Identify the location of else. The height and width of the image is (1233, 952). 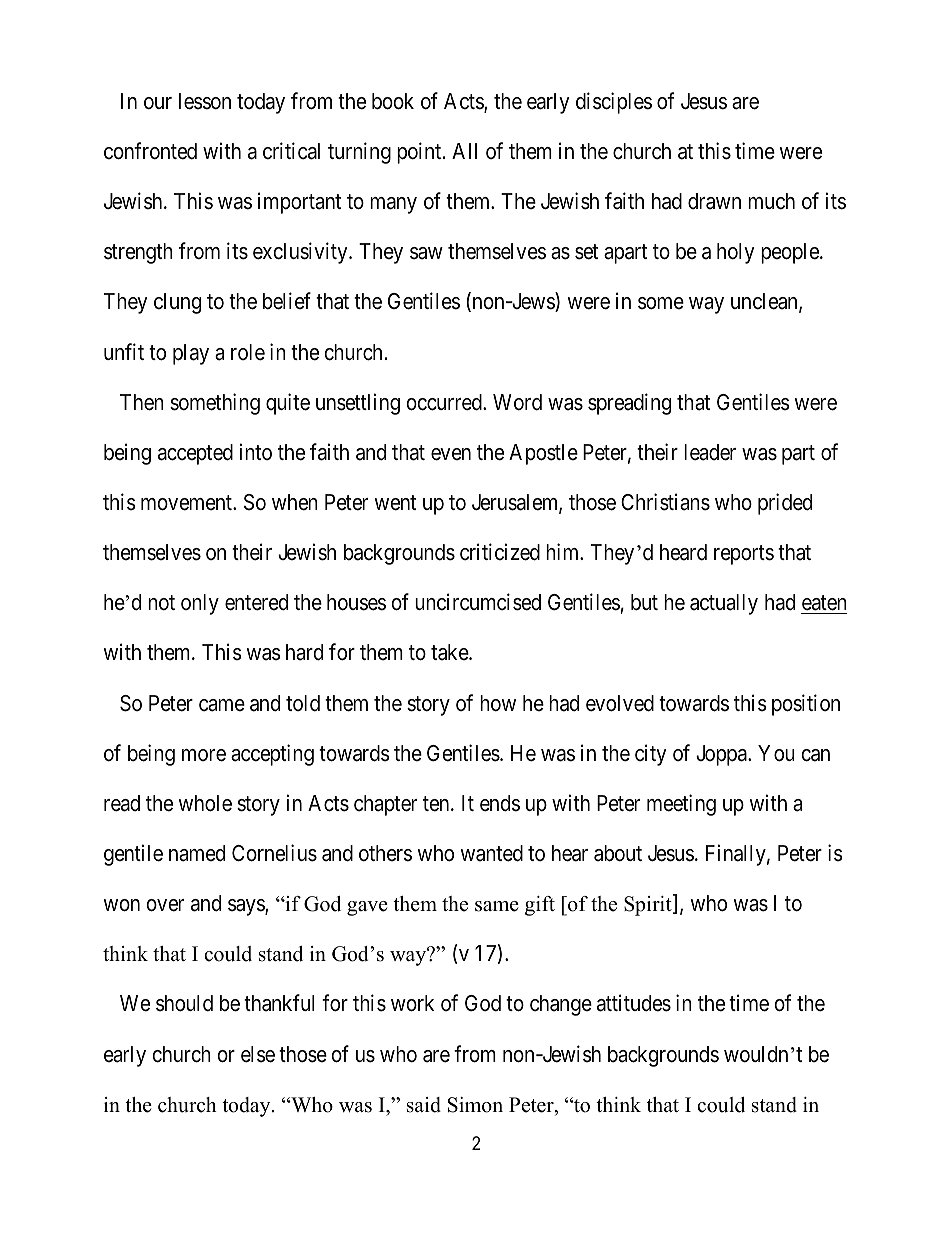
(258, 1054).
